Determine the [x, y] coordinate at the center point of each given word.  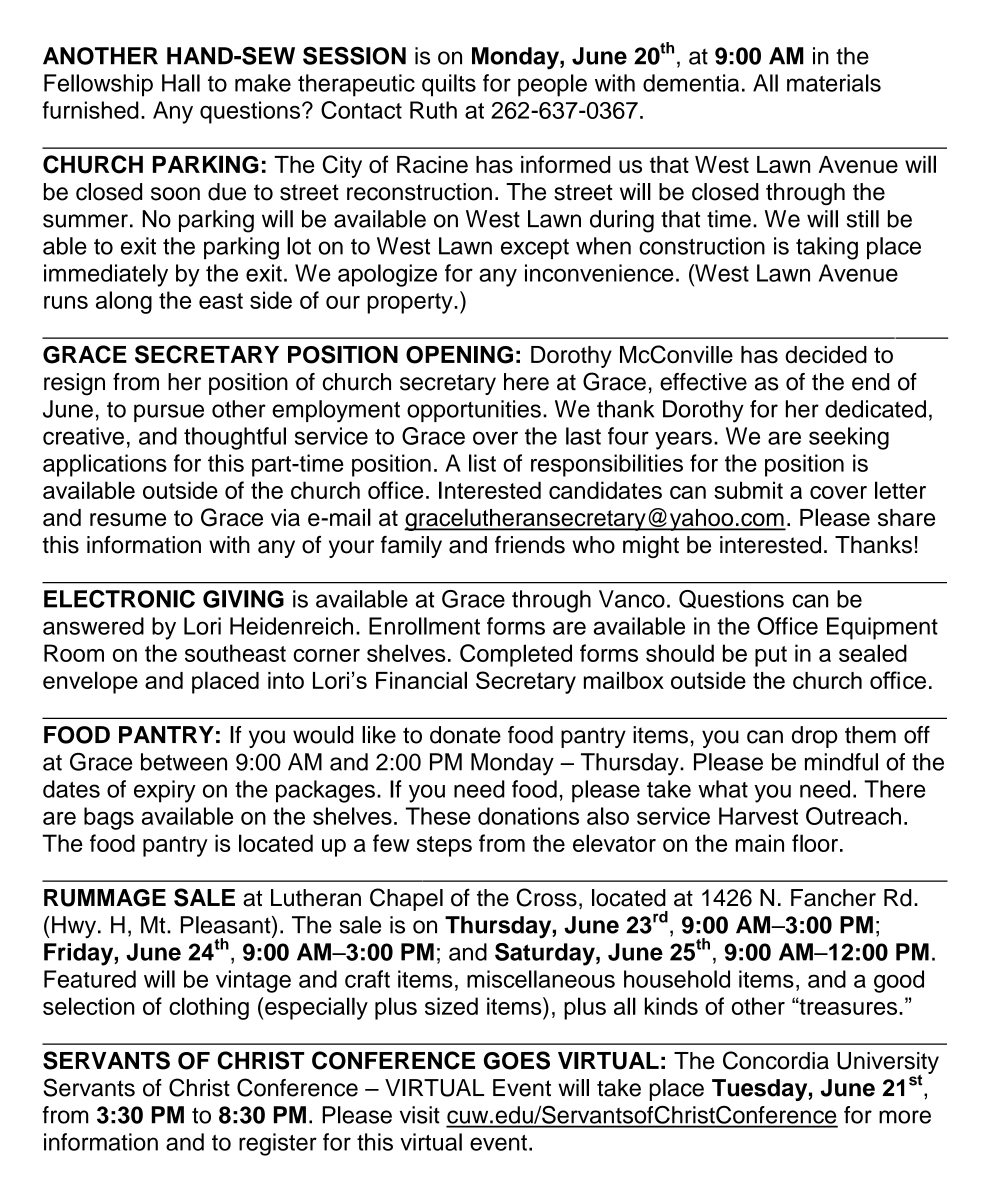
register [278, 1144]
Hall [181, 83]
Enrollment [424, 626]
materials [834, 83]
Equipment [882, 628]
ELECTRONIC [119, 599]
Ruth [433, 110]
